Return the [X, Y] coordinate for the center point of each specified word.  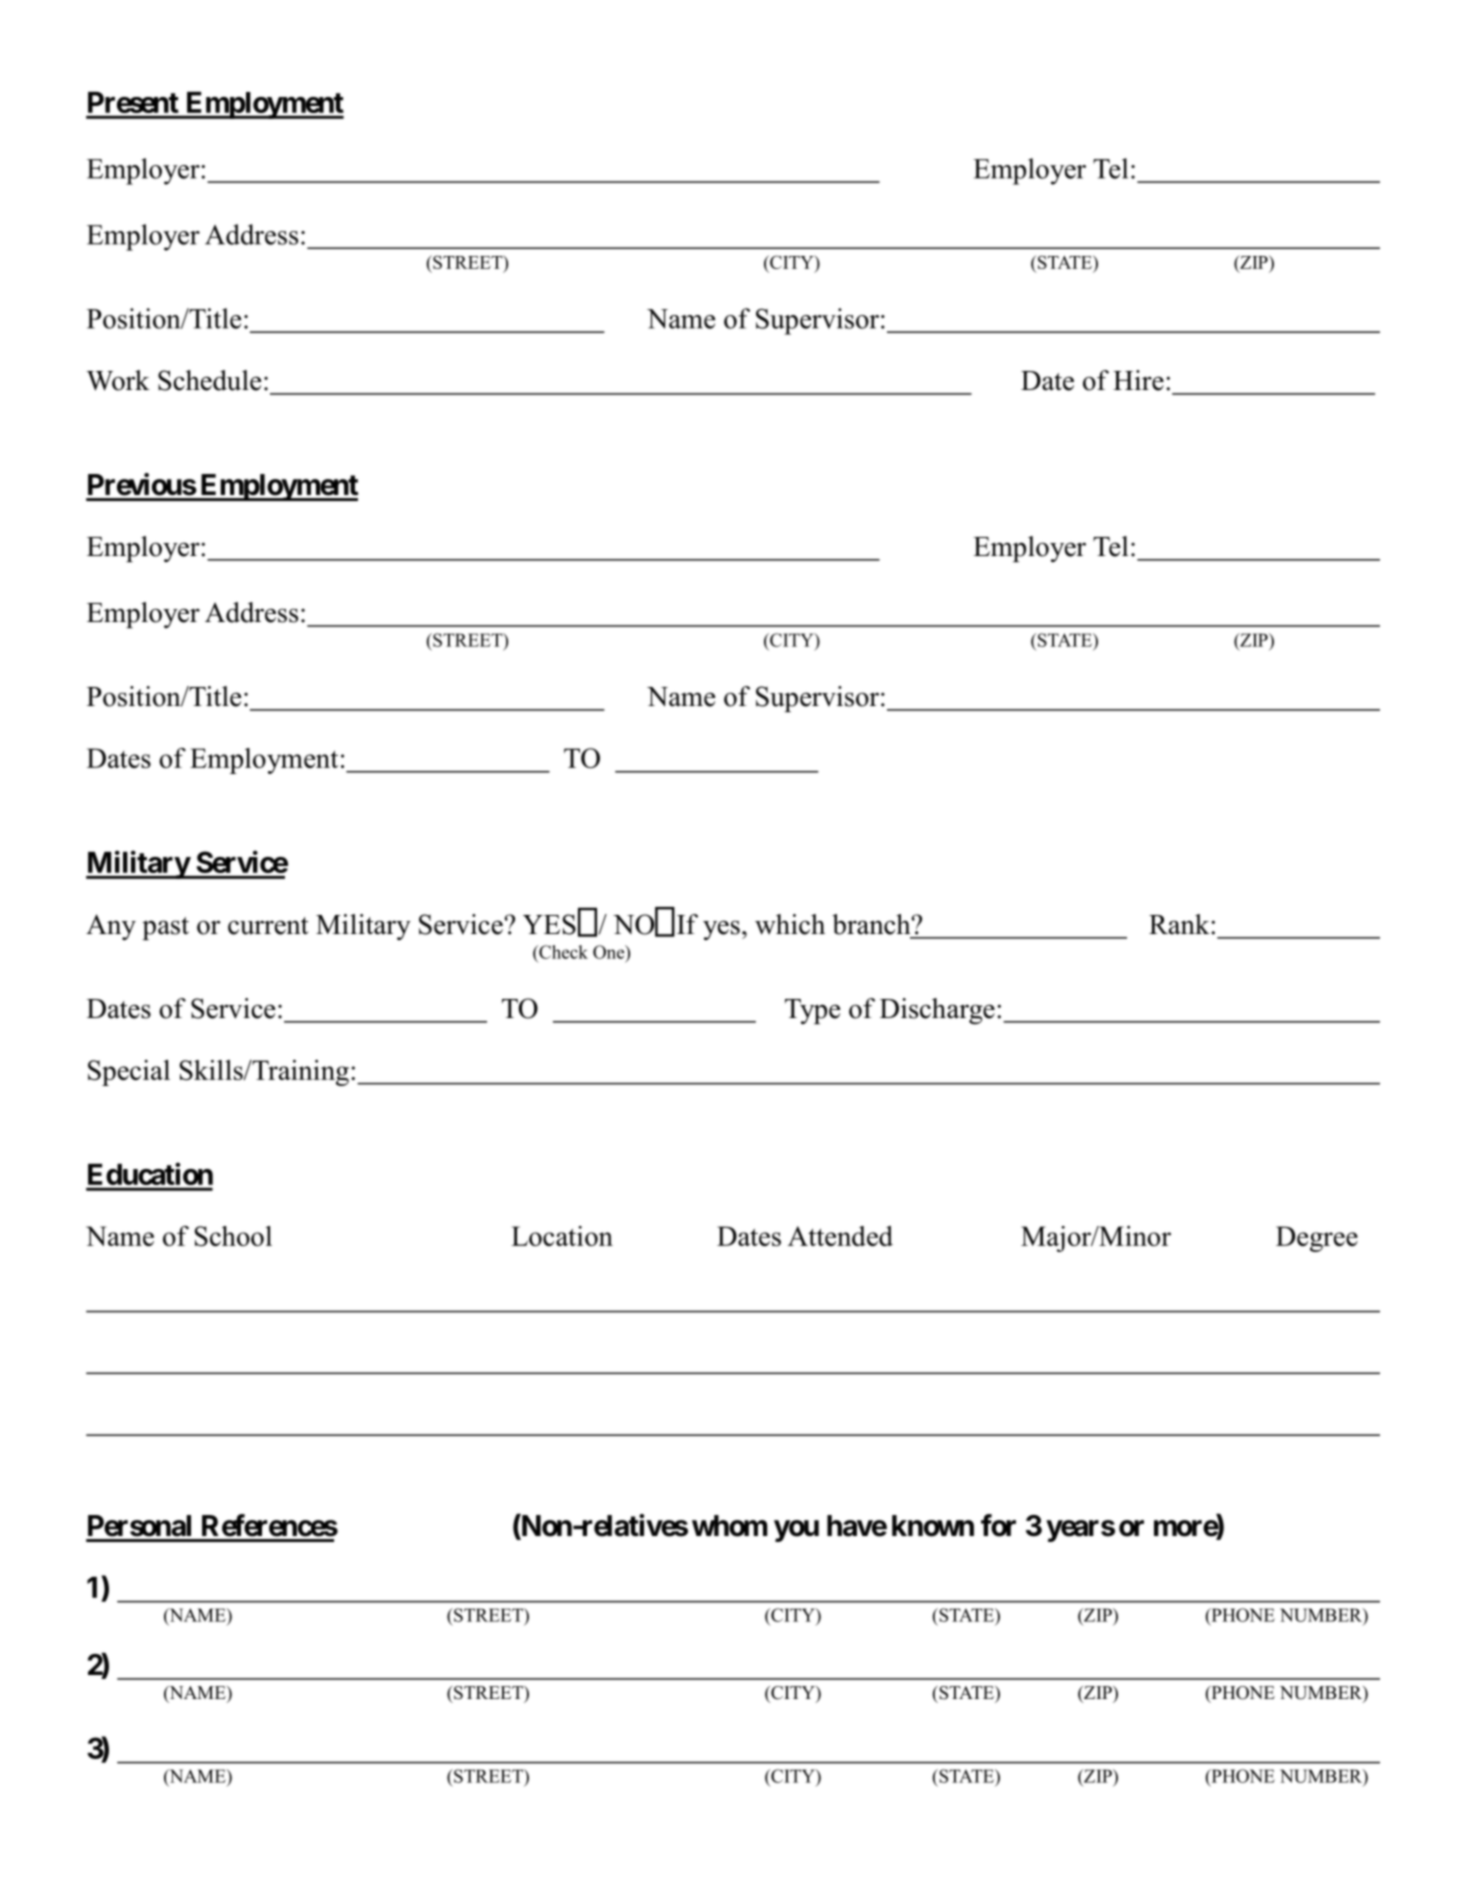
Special [129, 1073]
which [790, 924]
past [165, 928]
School [233, 1236]
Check [562, 952]
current [268, 926]
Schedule [209, 380]
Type [812, 1011]
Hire [1138, 380]
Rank [1180, 924]
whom [729, 1526]
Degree [1317, 1239]
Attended [840, 1236]
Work [118, 380]
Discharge [937, 1011]
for [998, 1525]
